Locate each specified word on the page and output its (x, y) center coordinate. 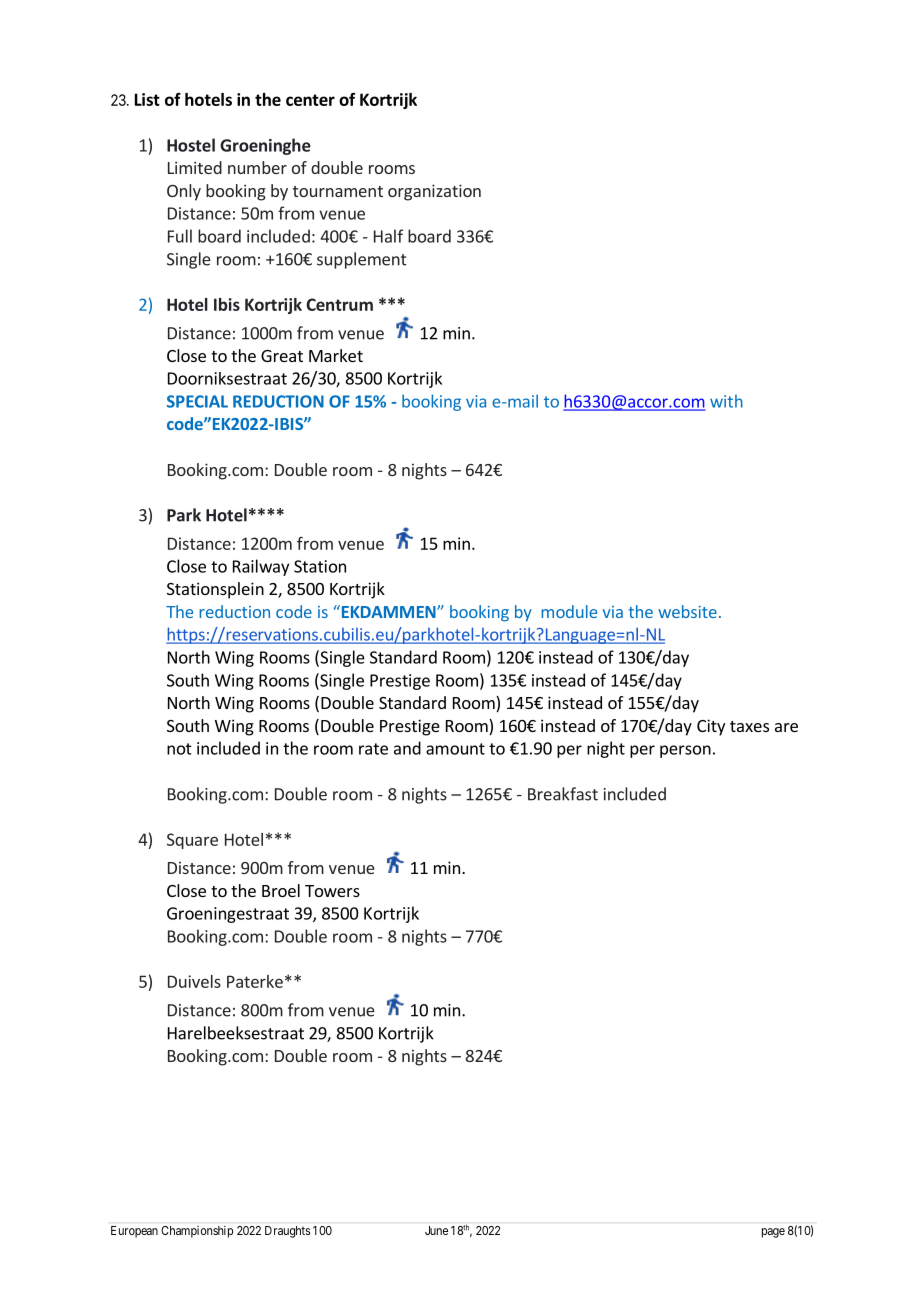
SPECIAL (197, 401)
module (569, 611)
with (726, 401)
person (685, 751)
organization (434, 192)
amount (455, 749)
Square (192, 841)
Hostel (191, 145)
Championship (197, 1232)
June (436, 1230)
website (687, 611)
